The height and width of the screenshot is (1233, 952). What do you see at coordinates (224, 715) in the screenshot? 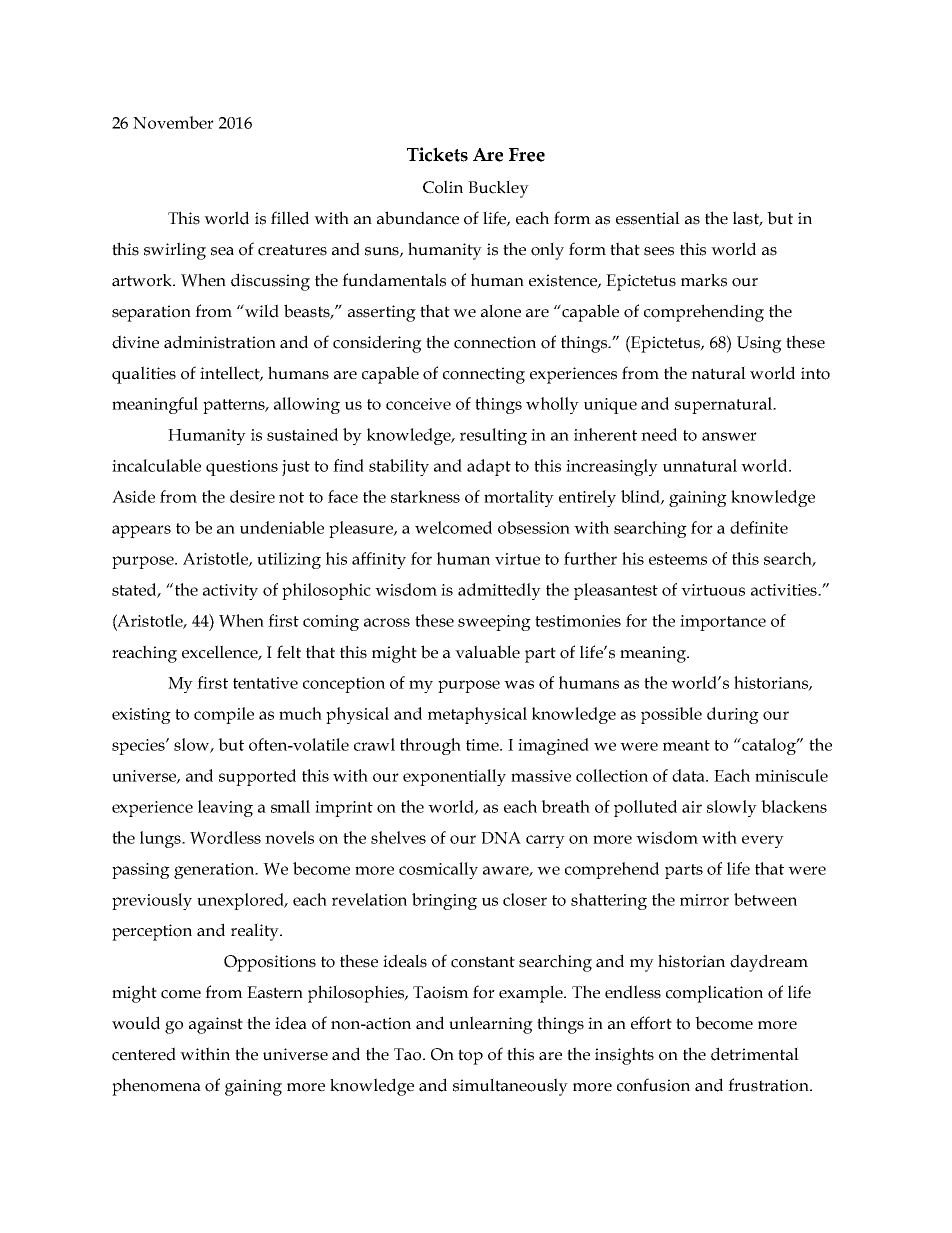
I see `compile` at bounding box center [224, 715].
